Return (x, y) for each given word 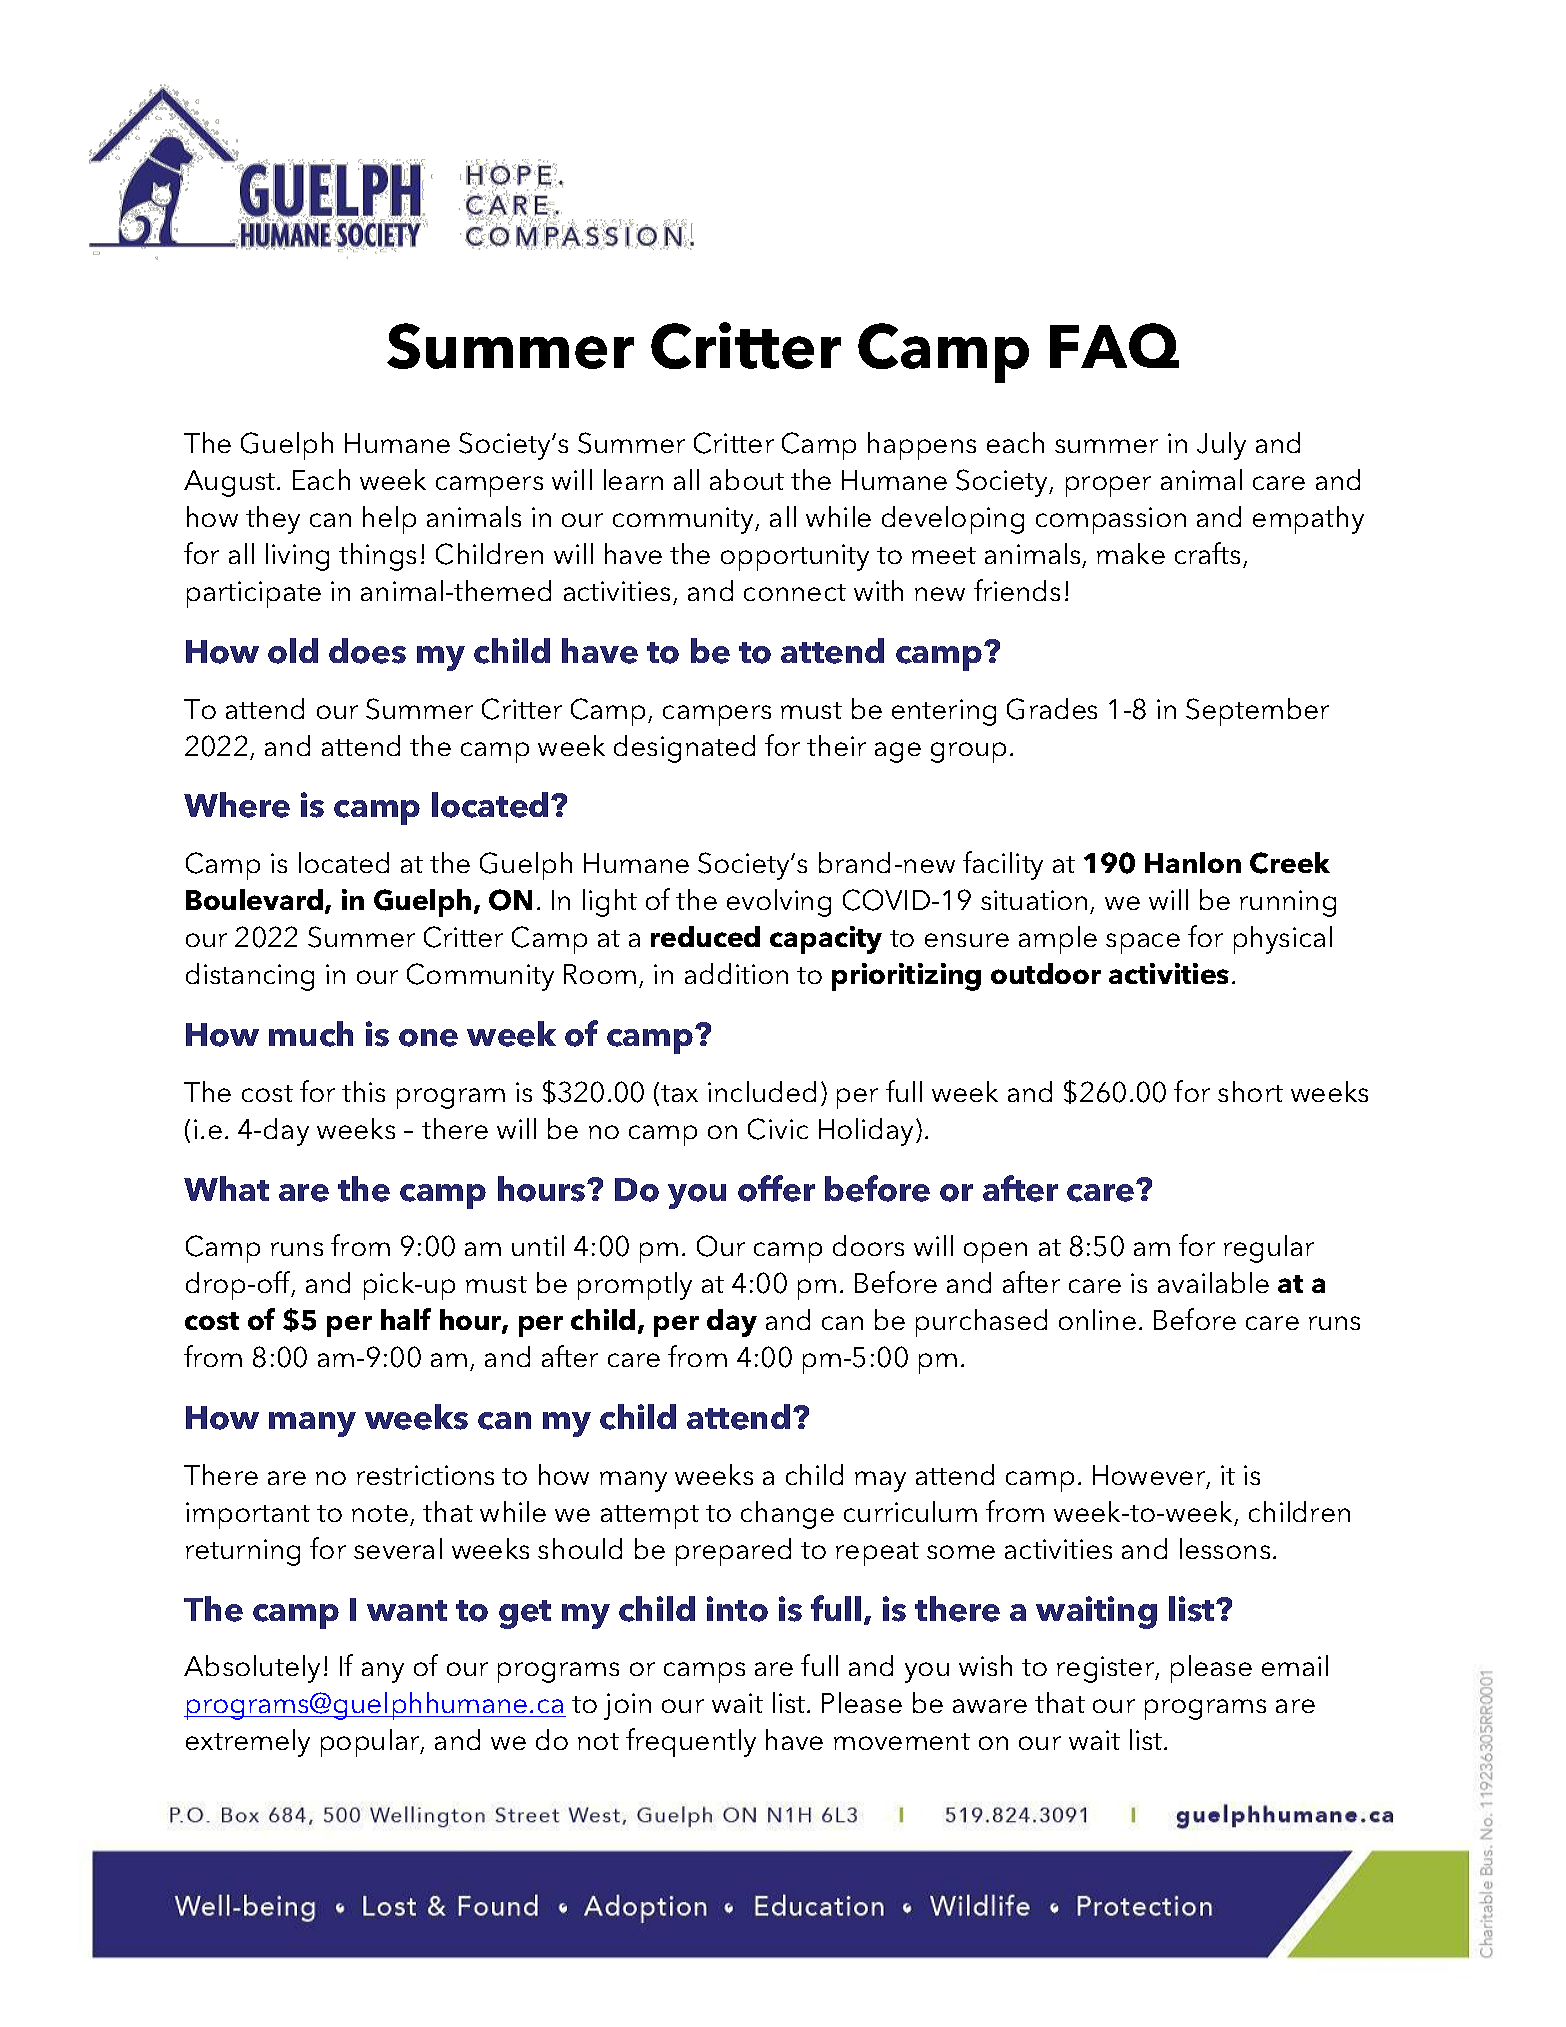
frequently (691, 1742)
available (1213, 1282)
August (231, 483)
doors (868, 1245)
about (747, 479)
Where (237, 805)
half (406, 1319)
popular (371, 1743)
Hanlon (1193, 862)
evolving (779, 903)
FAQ (1114, 345)
